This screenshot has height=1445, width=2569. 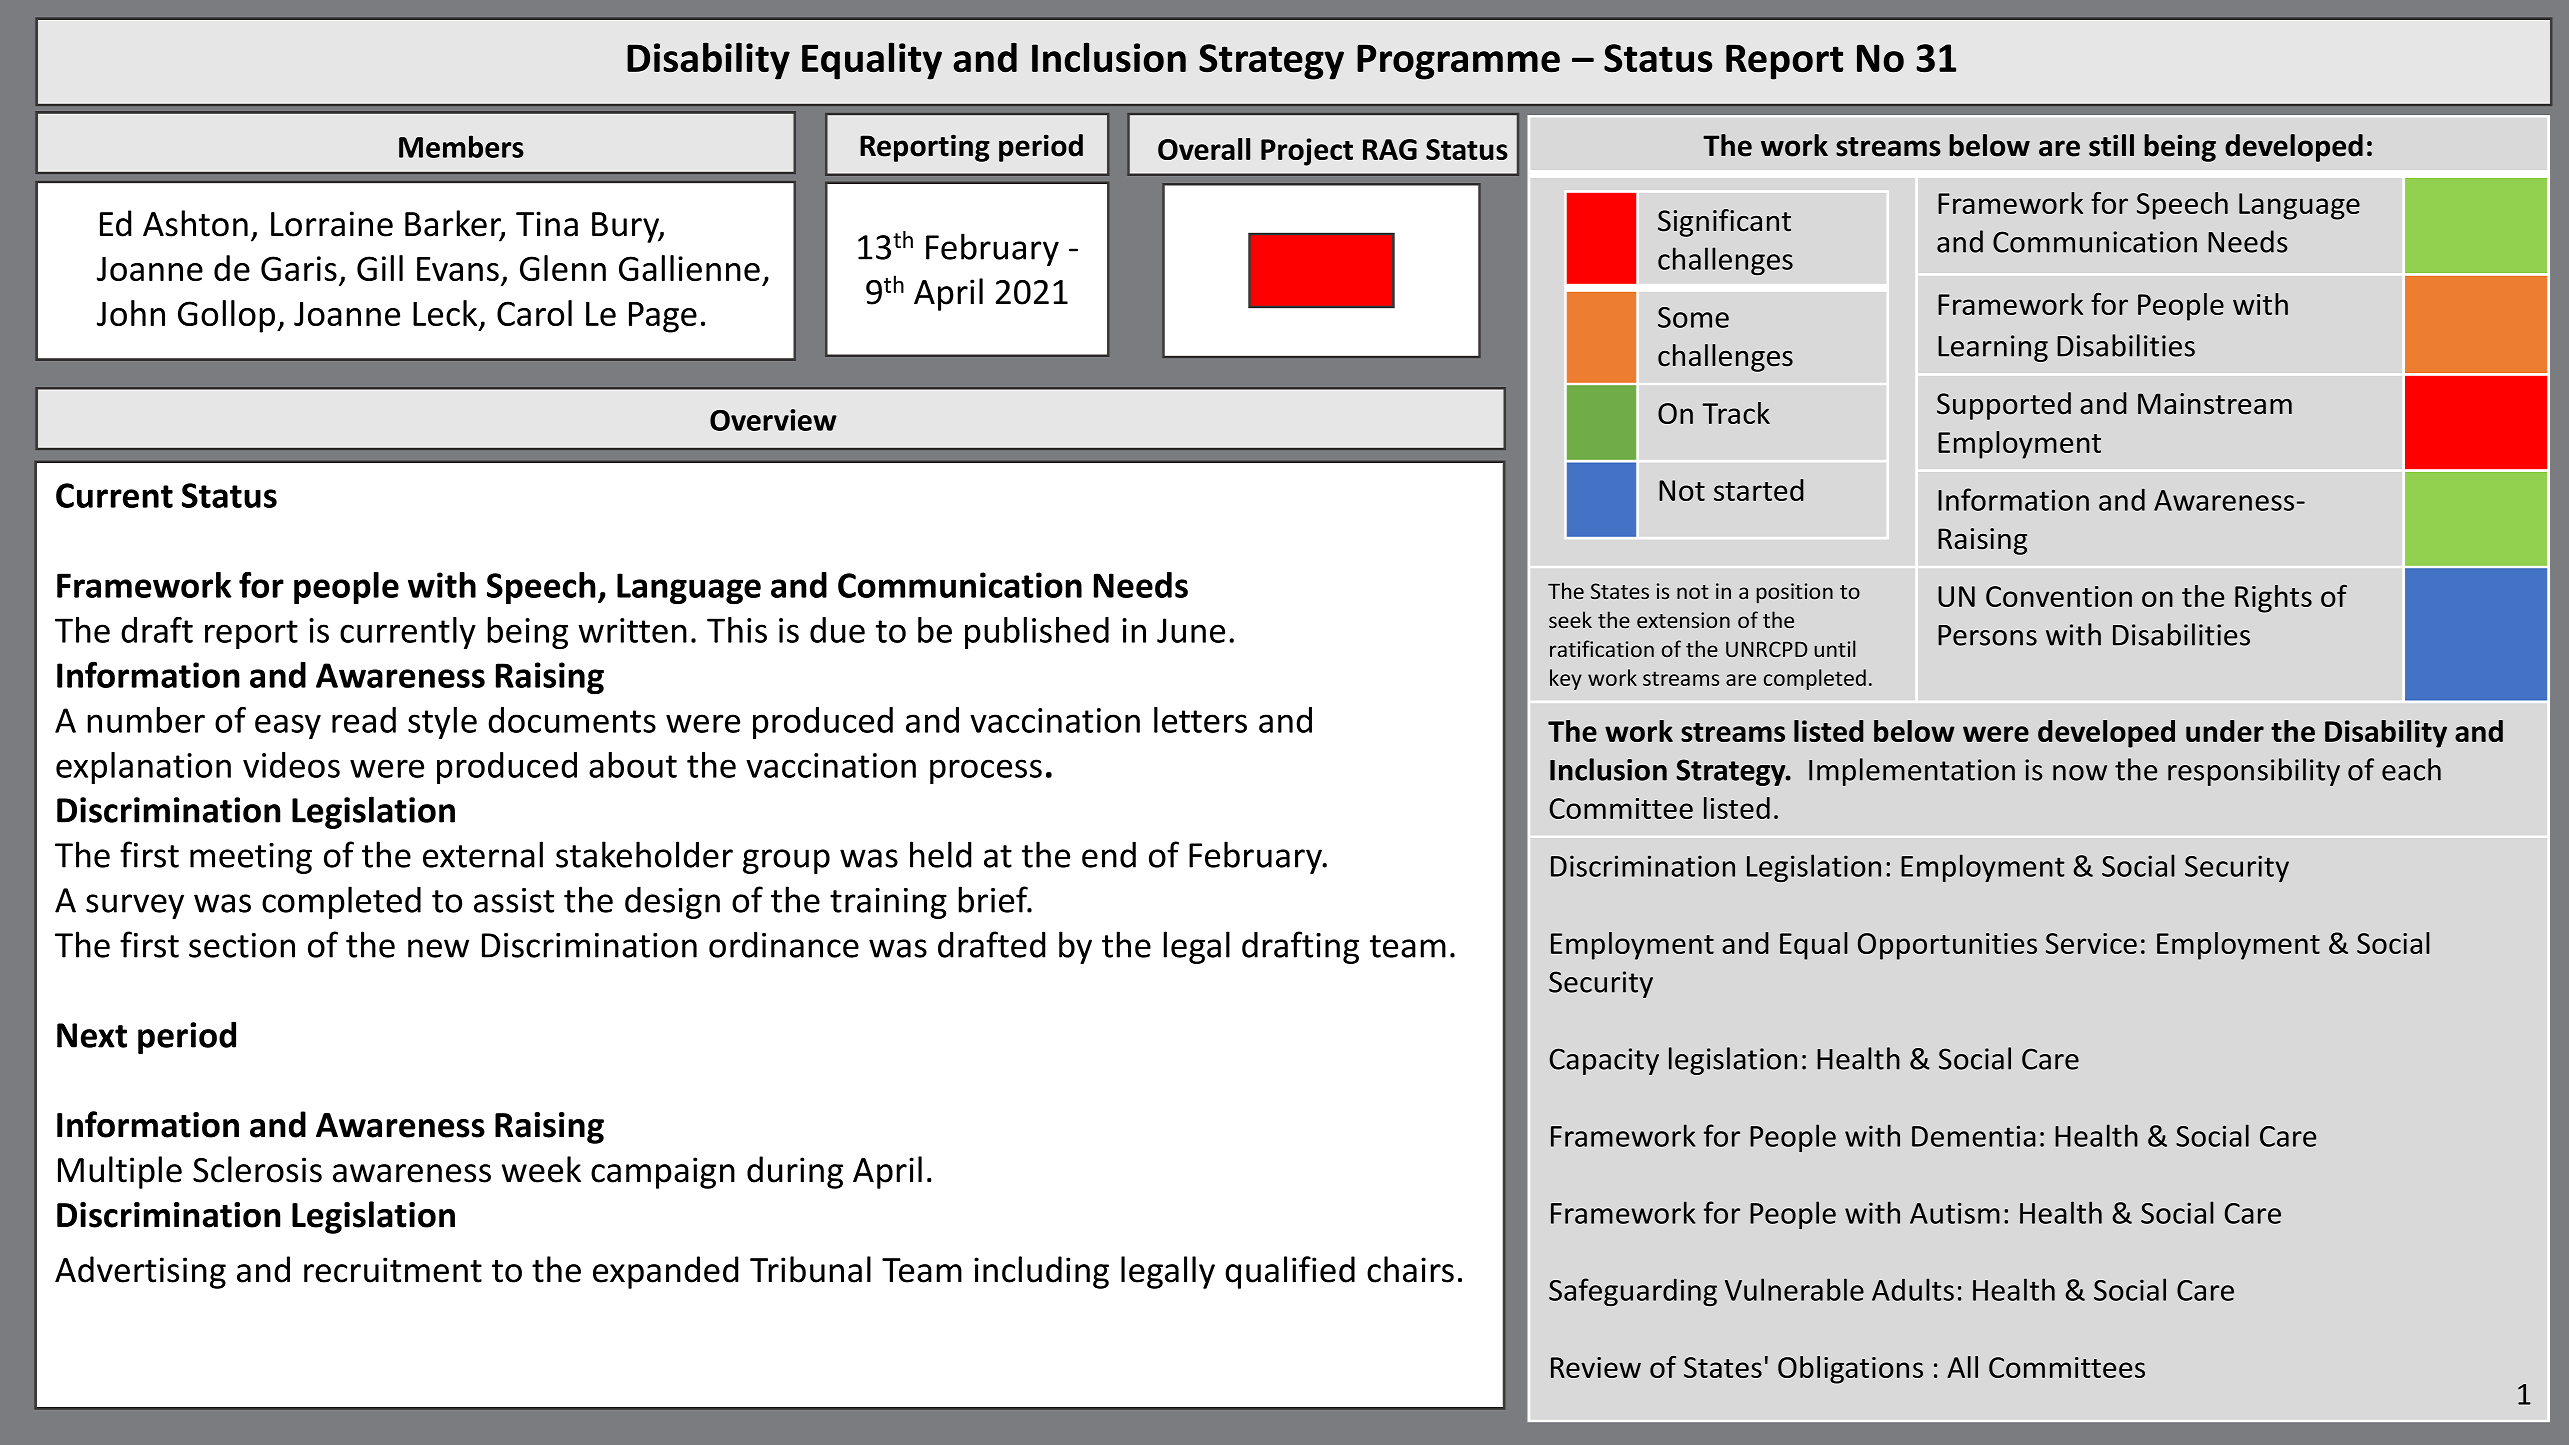 What do you see at coordinates (1200, 720) in the screenshot?
I see `letters` at bounding box center [1200, 720].
